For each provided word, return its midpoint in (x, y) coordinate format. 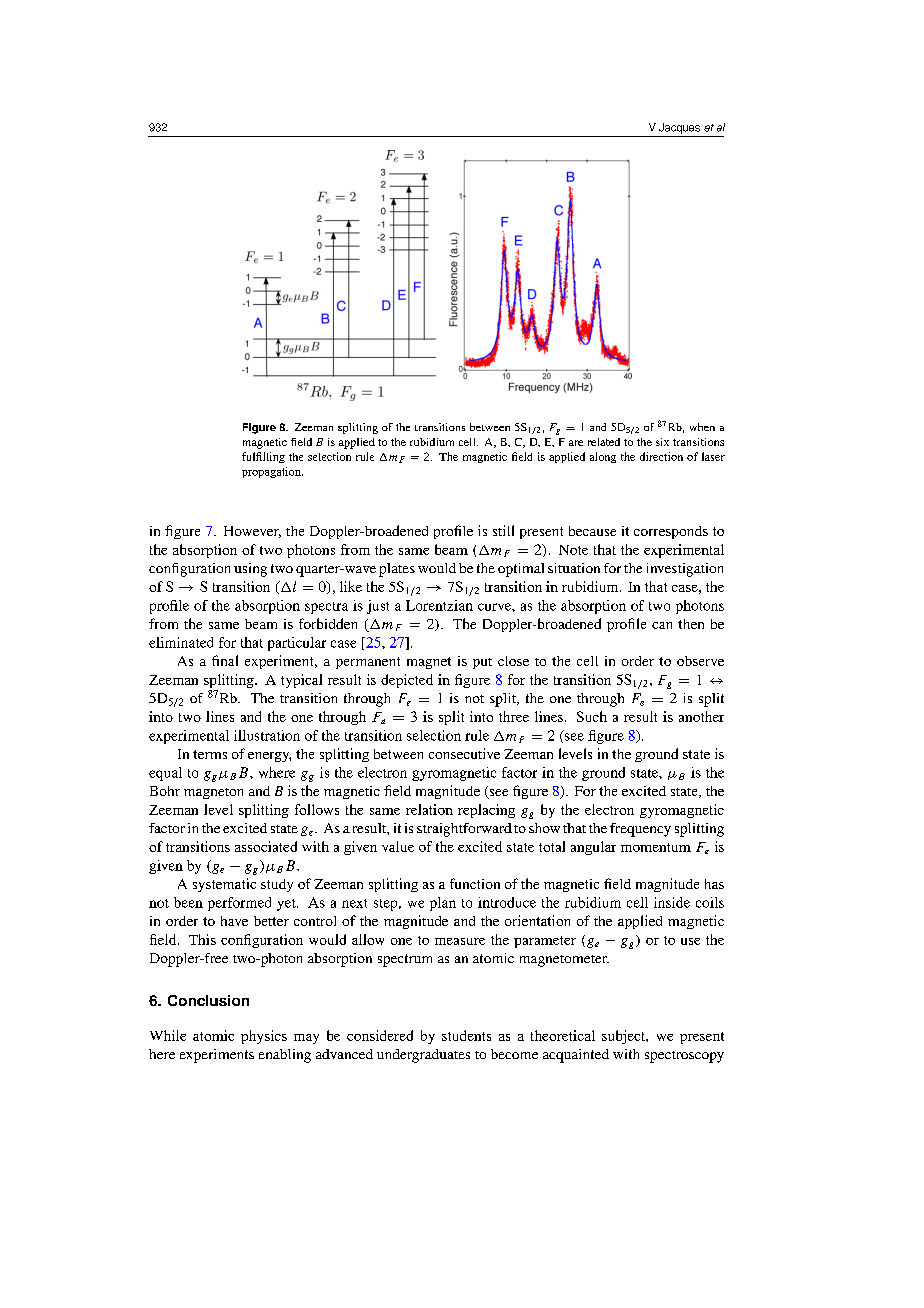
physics (264, 1037)
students (466, 1035)
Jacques (679, 128)
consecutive (464, 753)
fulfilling (263, 457)
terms (210, 754)
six (662, 442)
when (702, 427)
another (701, 716)
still (503, 530)
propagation (272, 472)
